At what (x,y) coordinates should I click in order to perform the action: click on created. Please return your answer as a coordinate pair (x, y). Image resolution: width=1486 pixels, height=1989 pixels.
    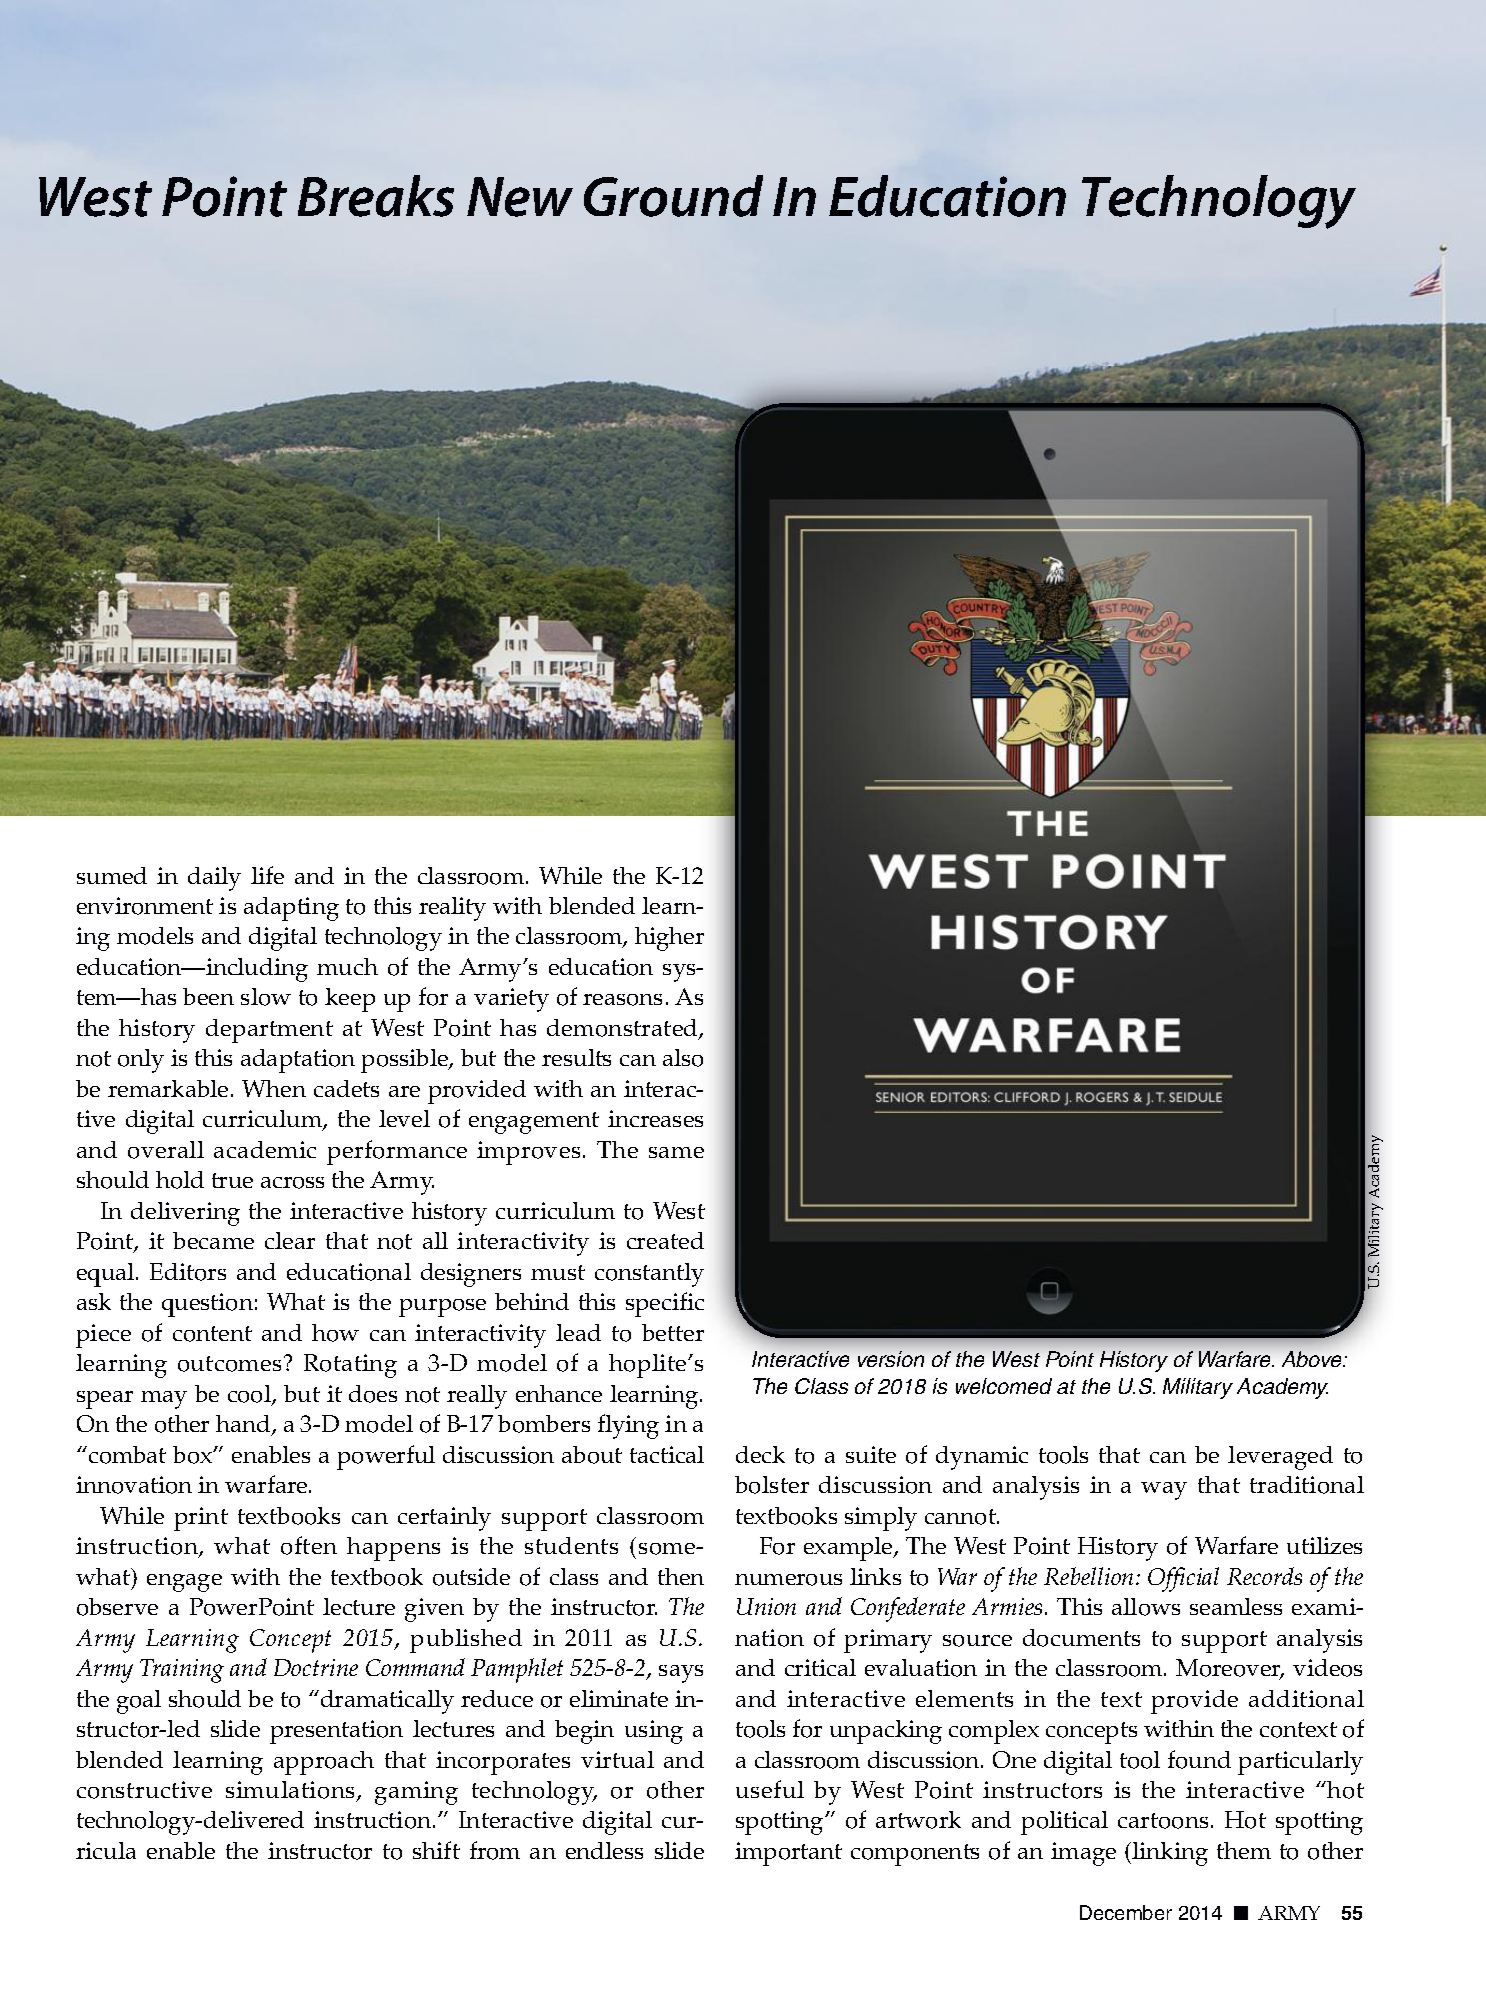
    Looking at the image, I should click on (665, 1240).
